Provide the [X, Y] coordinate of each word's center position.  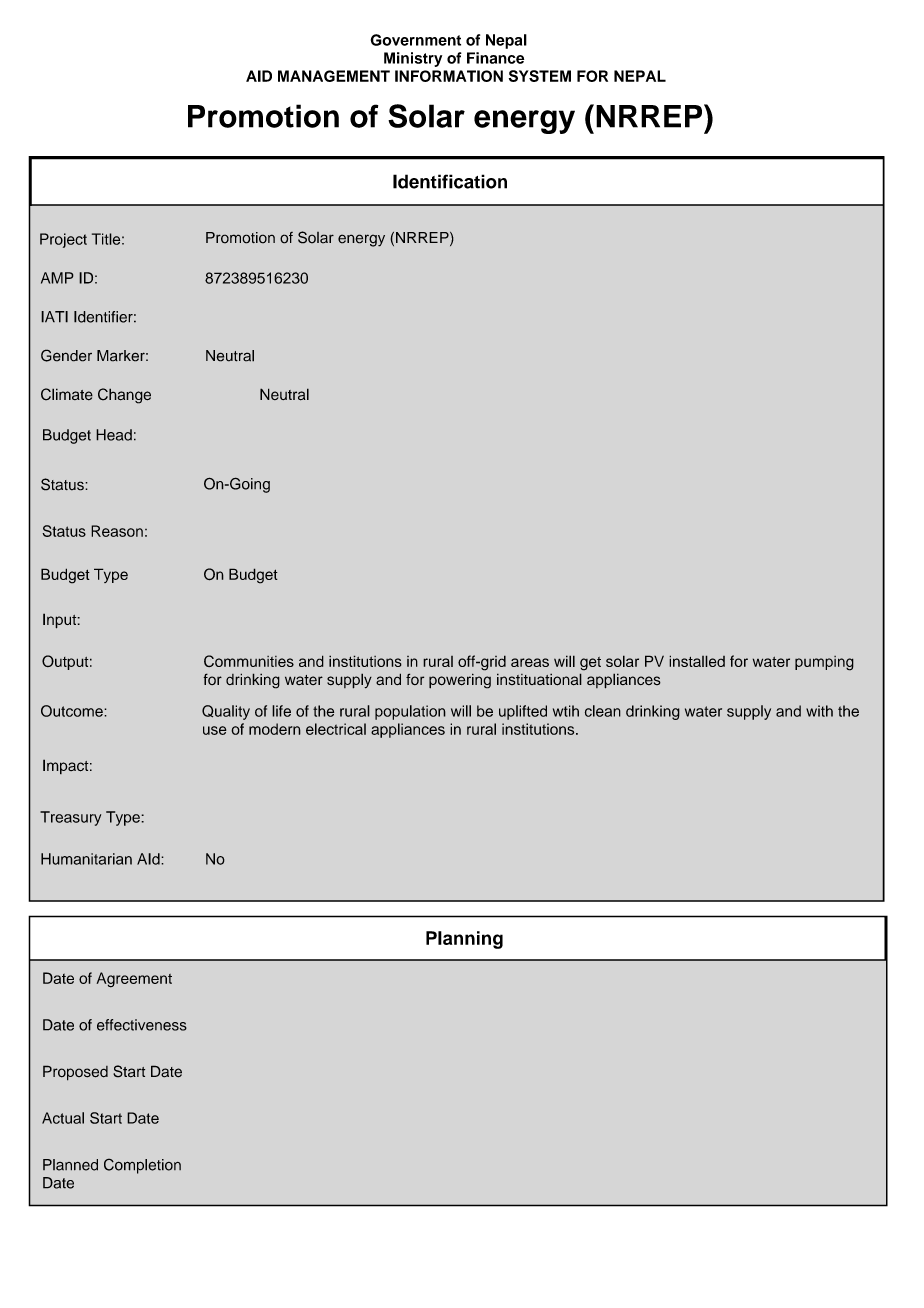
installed [697, 661]
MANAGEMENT [334, 76]
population [410, 712]
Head [114, 435]
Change [124, 396]
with [819, 711]
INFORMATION [449, 76]
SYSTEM [540, 76]
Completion [142, 1166]
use [215, 730]
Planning [464, 940]
